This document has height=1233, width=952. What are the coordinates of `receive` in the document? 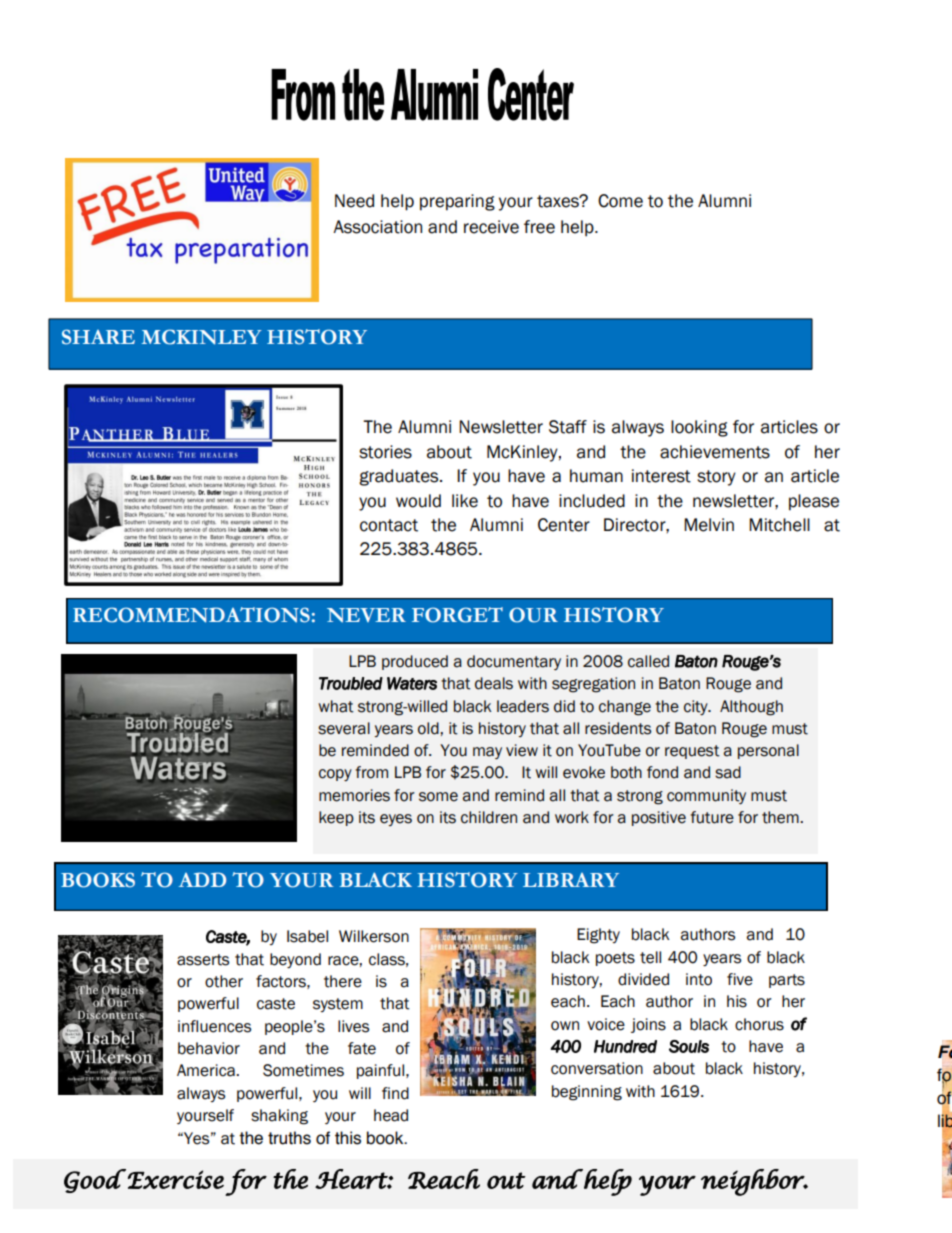 It's located at (491, 227).
